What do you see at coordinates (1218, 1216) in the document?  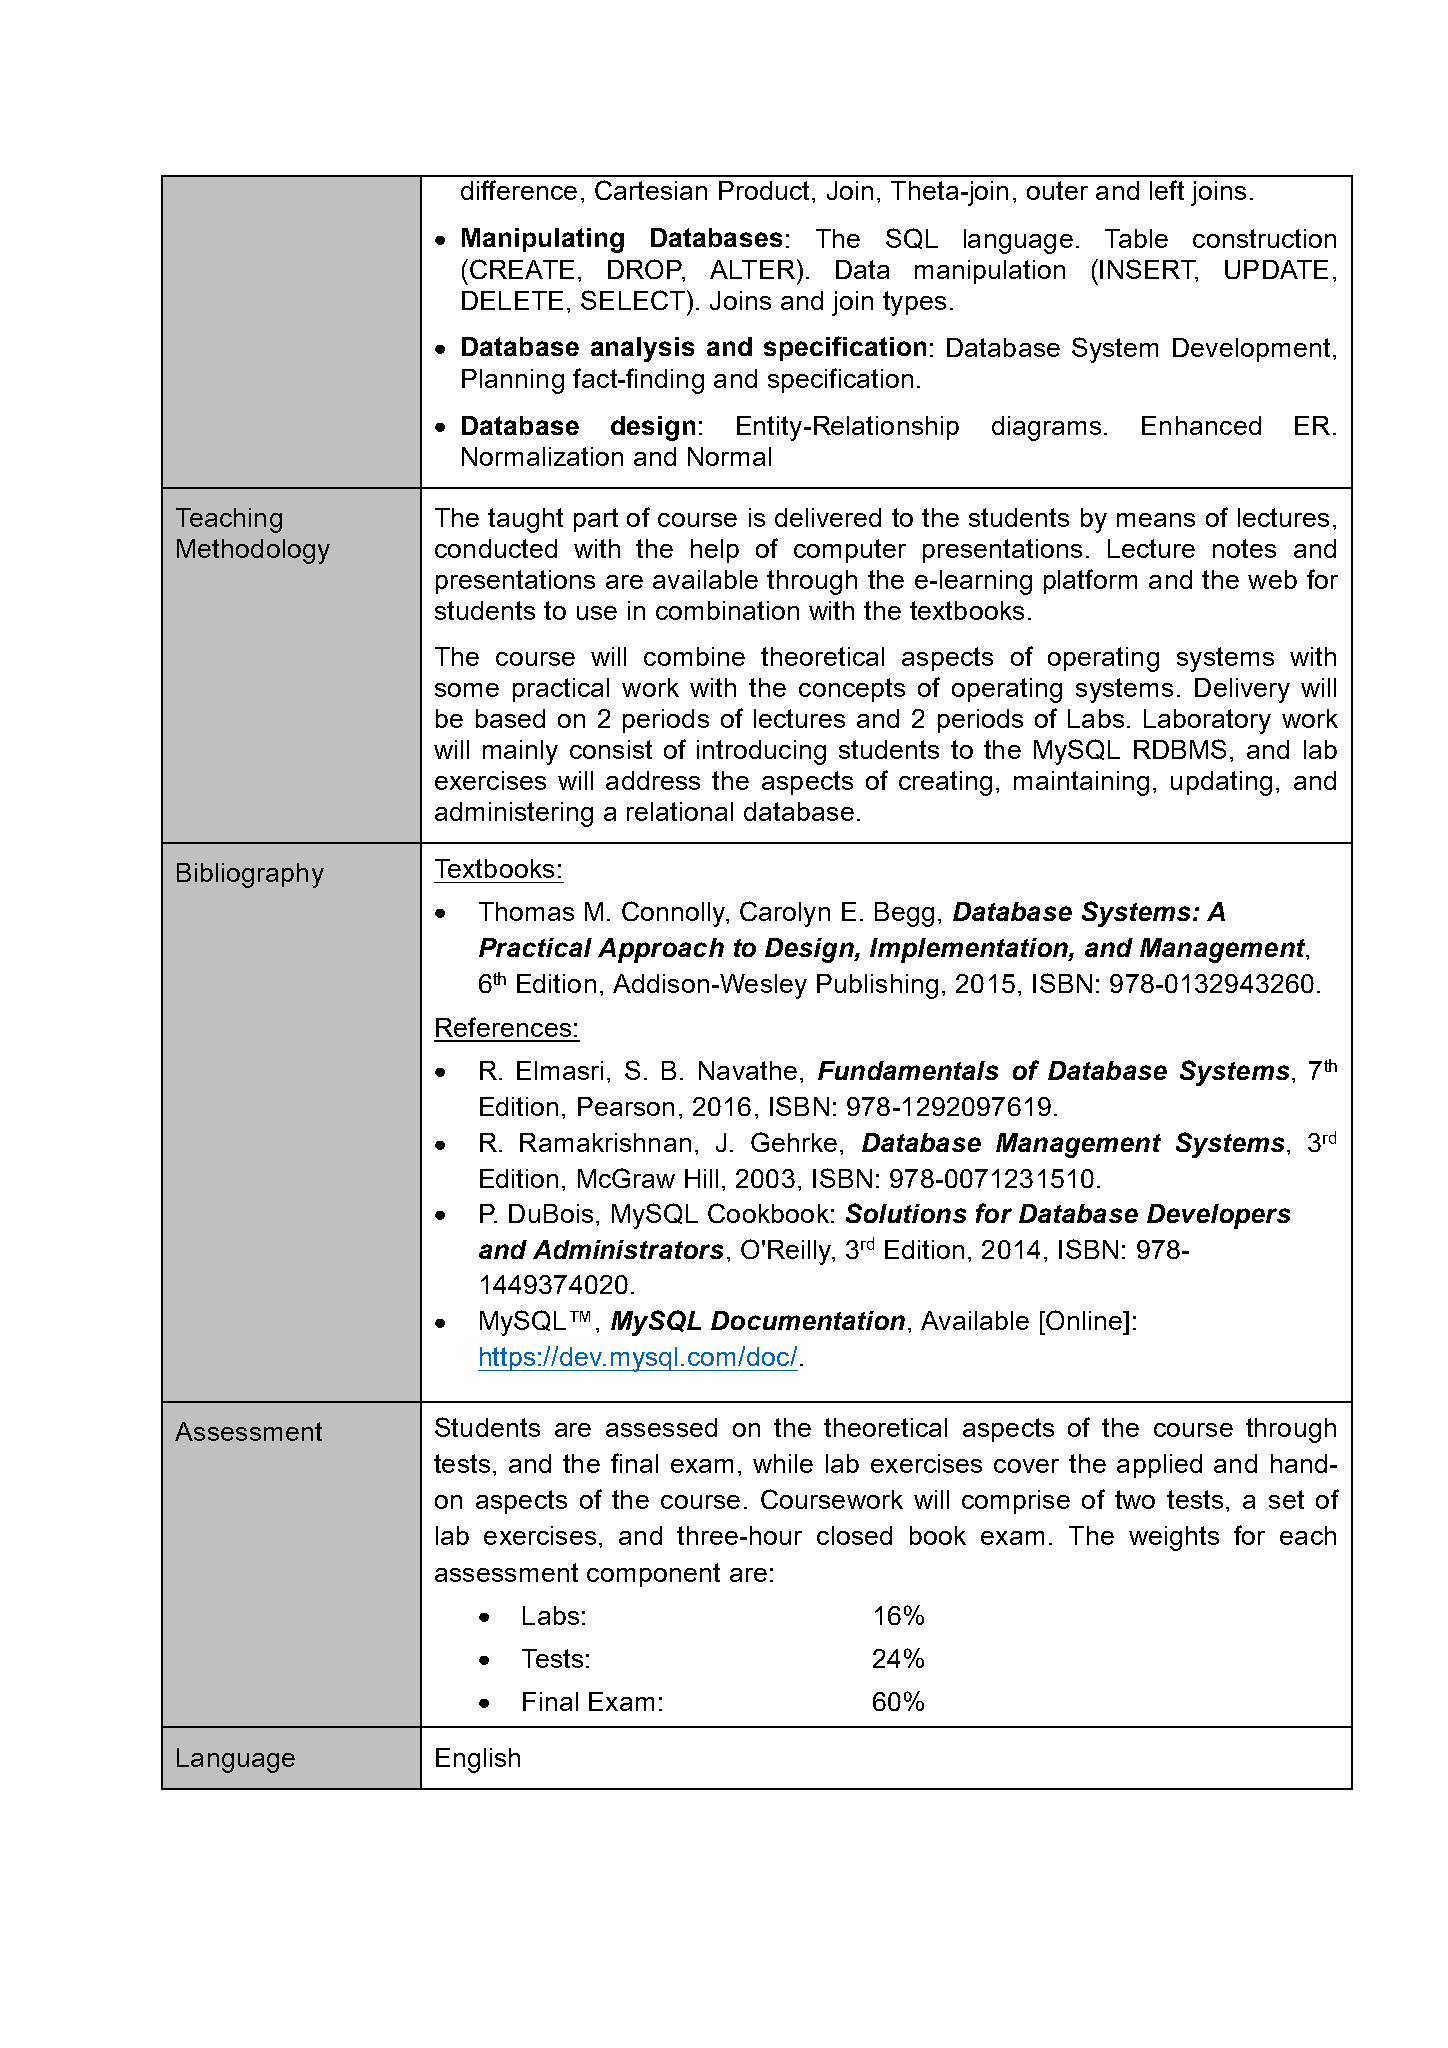 I see `Developers` at bounding box center [1218, 1216].
